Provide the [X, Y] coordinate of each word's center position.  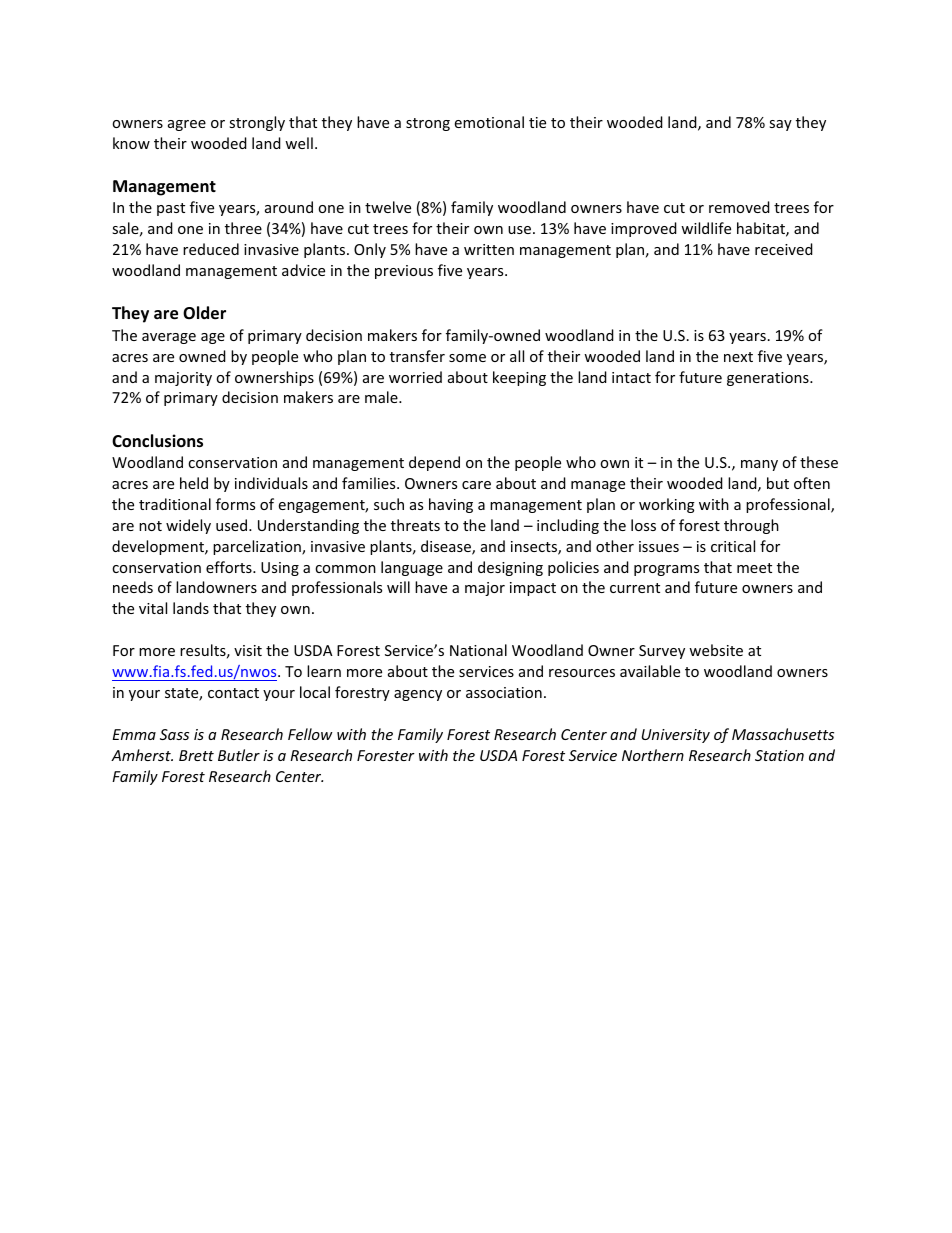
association [504, 692]
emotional [489, 122]
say [780, 125]
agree [187, 125]
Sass [174, 734]
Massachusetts [783, 734]
